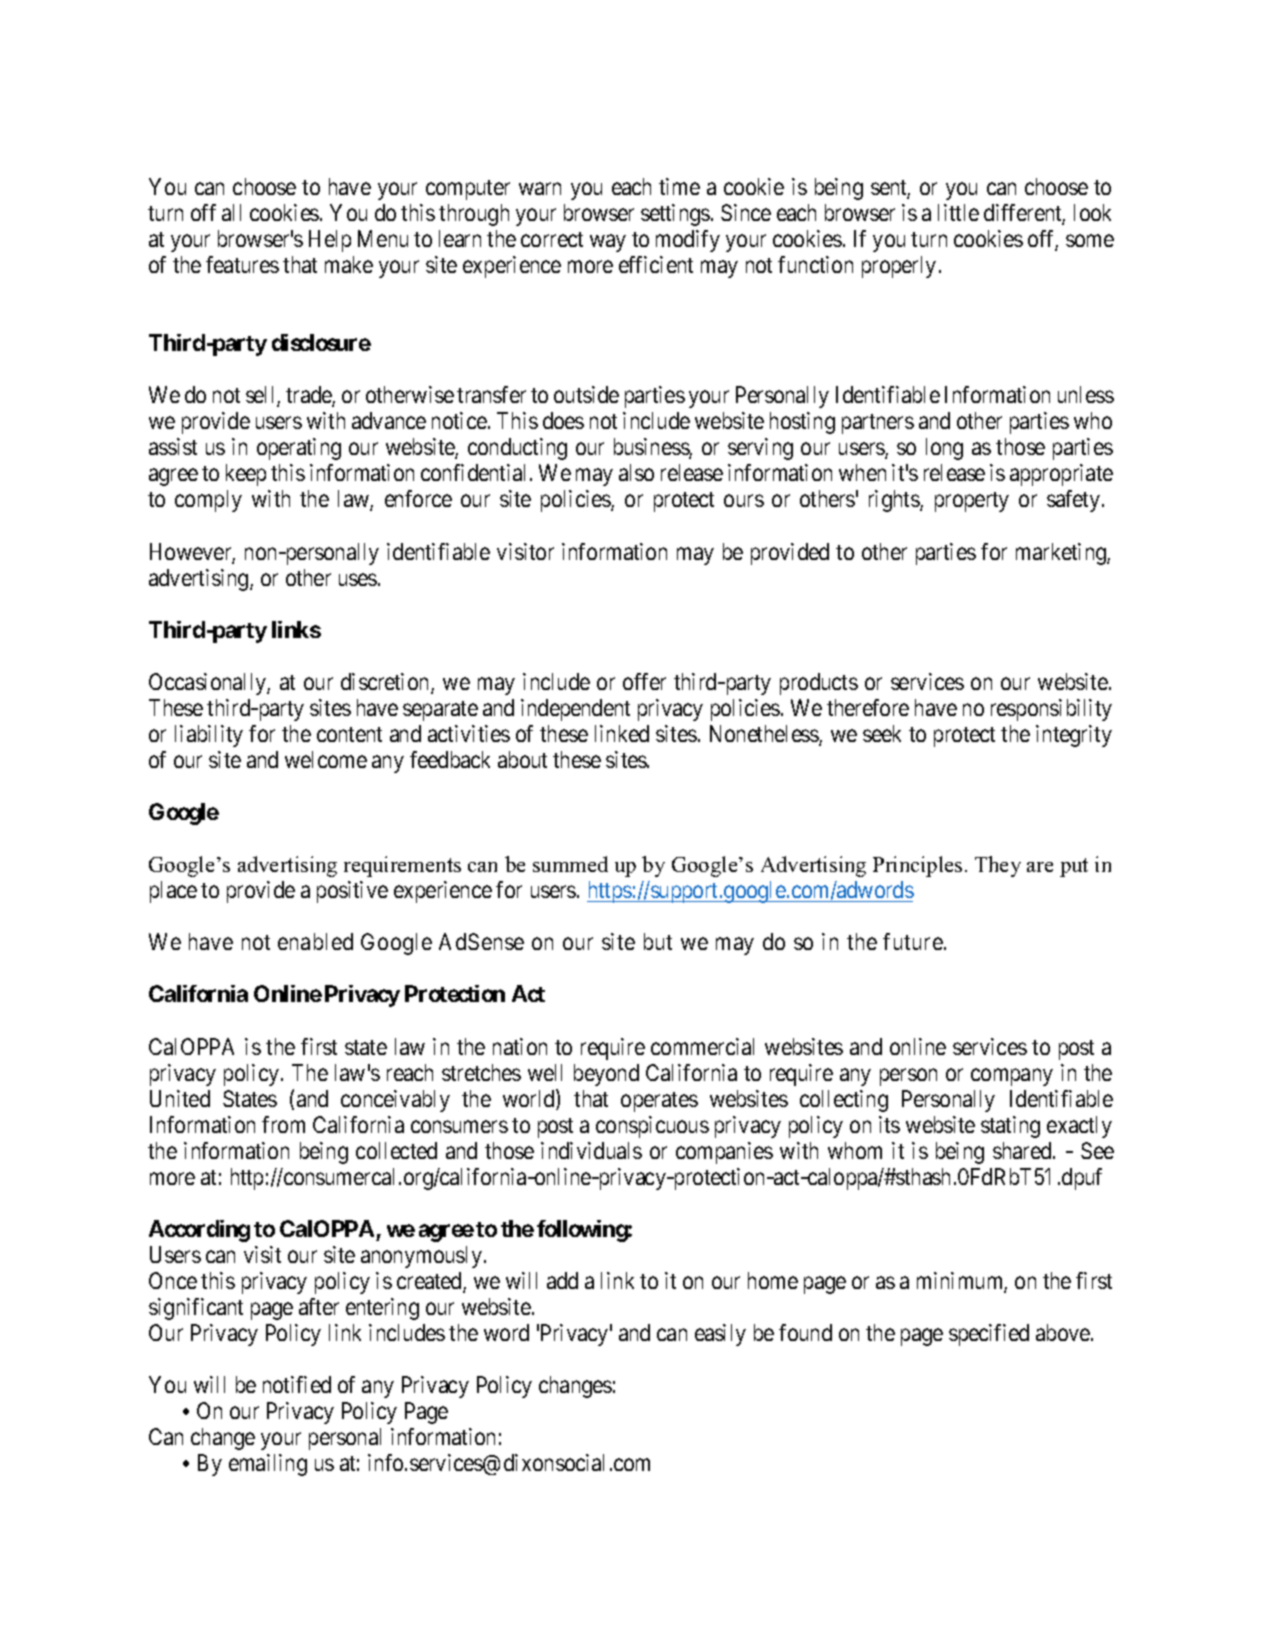 The height and width of the screenshot is (1631, 1261). What do you see at coordinates (608, 243) in the screenshot?
I see `way` at bounding box center [608, 243].
